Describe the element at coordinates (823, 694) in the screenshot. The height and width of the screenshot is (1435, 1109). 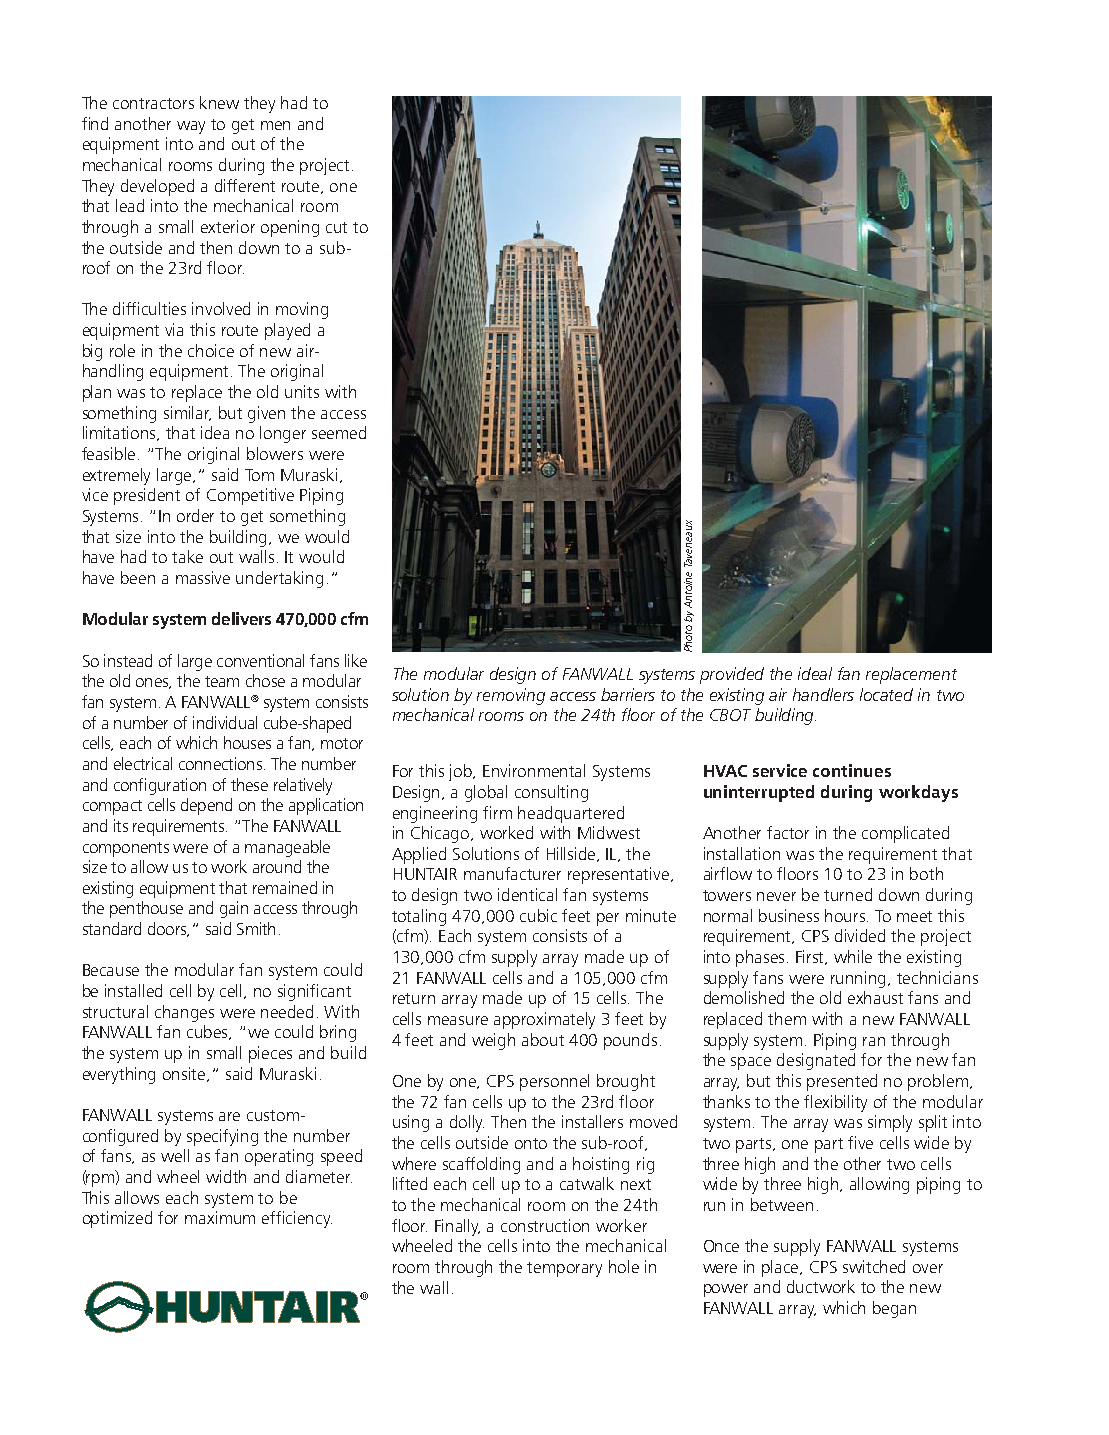
I see `handlers` at that location.
